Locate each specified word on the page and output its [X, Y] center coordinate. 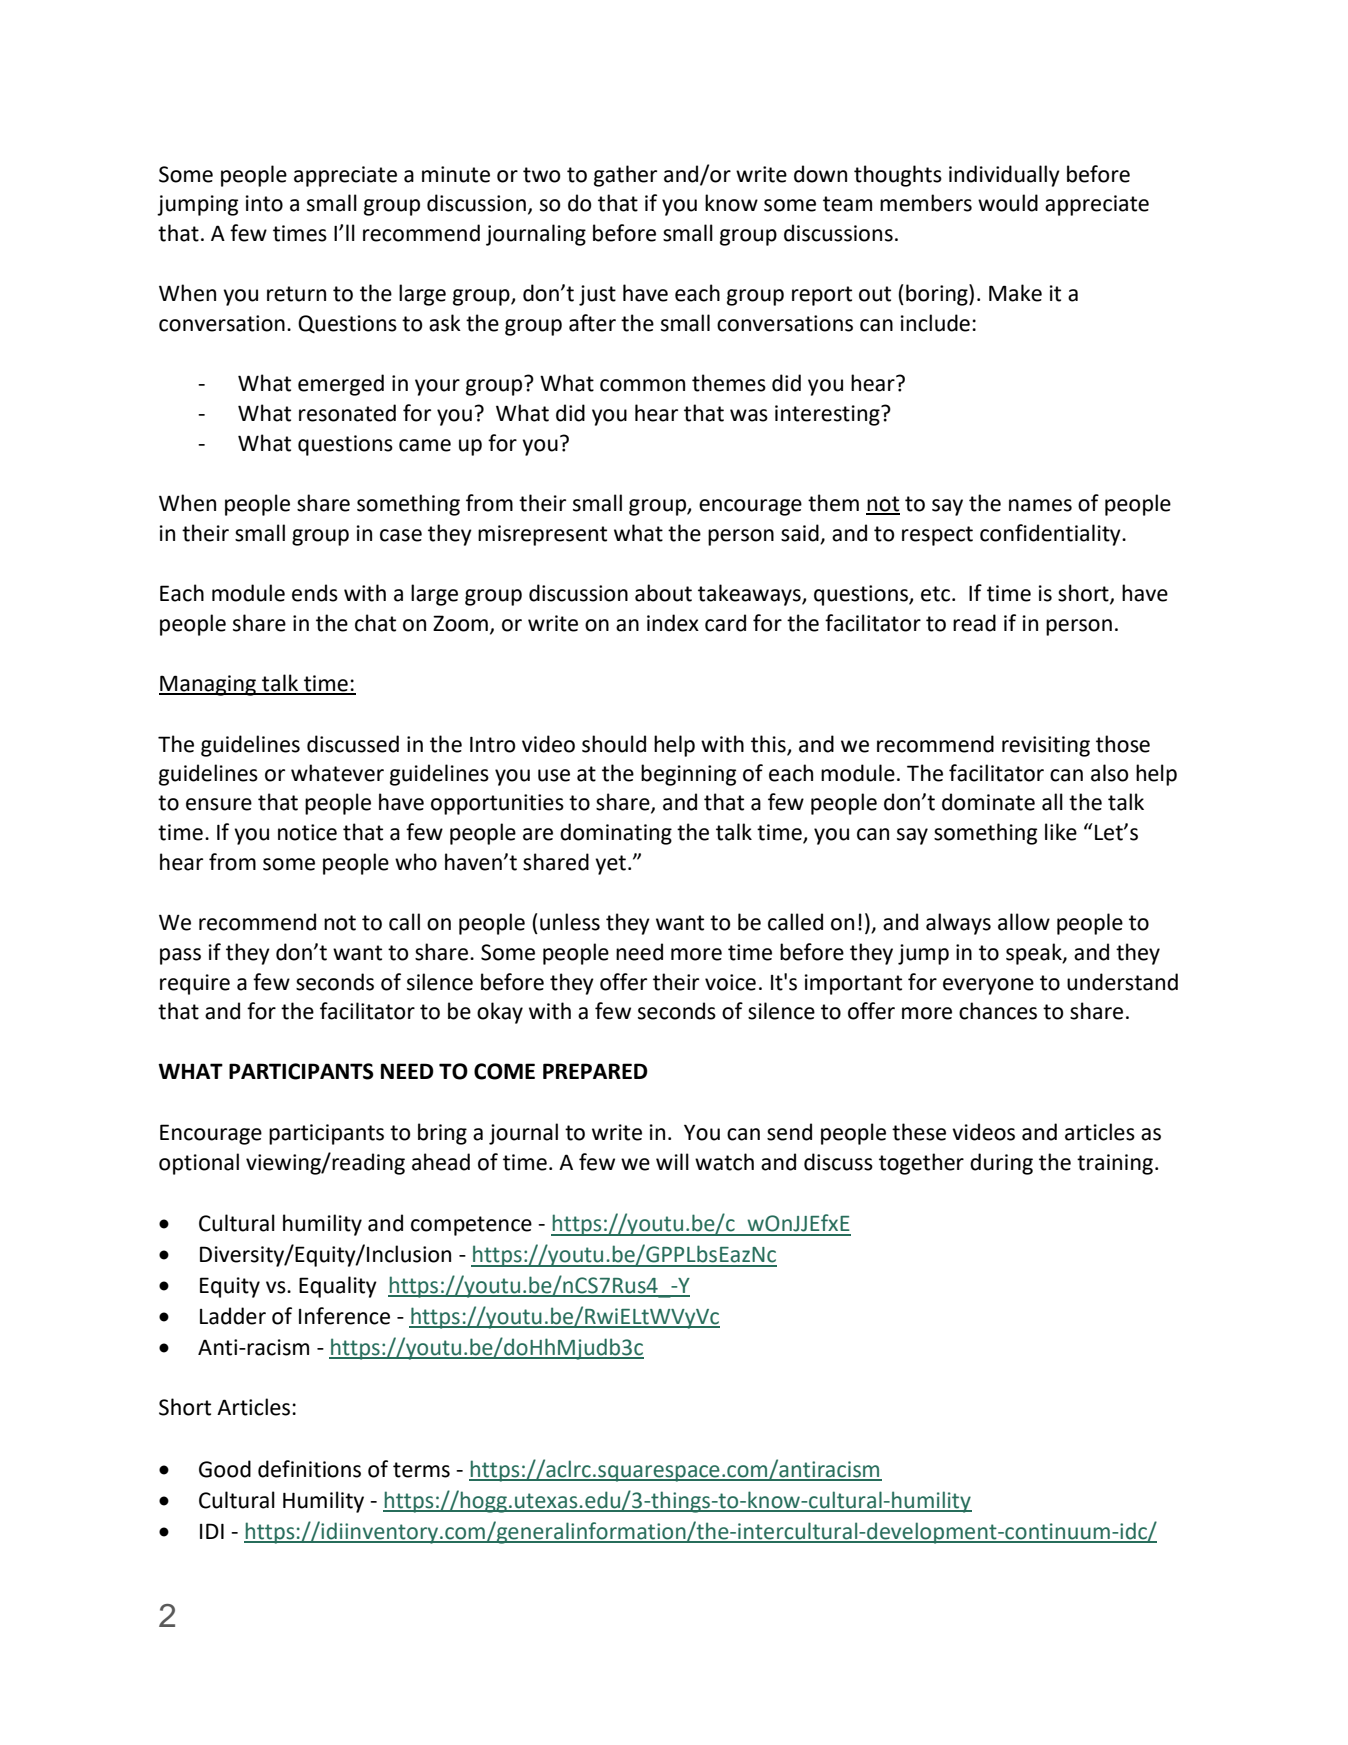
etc [937, 594]
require [195, 984]
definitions [309, 1469]
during [1001, 1164]
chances [998, 1011]
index [673, 623]
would [1008, 203]
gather [625, 176]
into [264, 203]
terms [421, 1470]
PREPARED [595, 1071]
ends [315, 593]
